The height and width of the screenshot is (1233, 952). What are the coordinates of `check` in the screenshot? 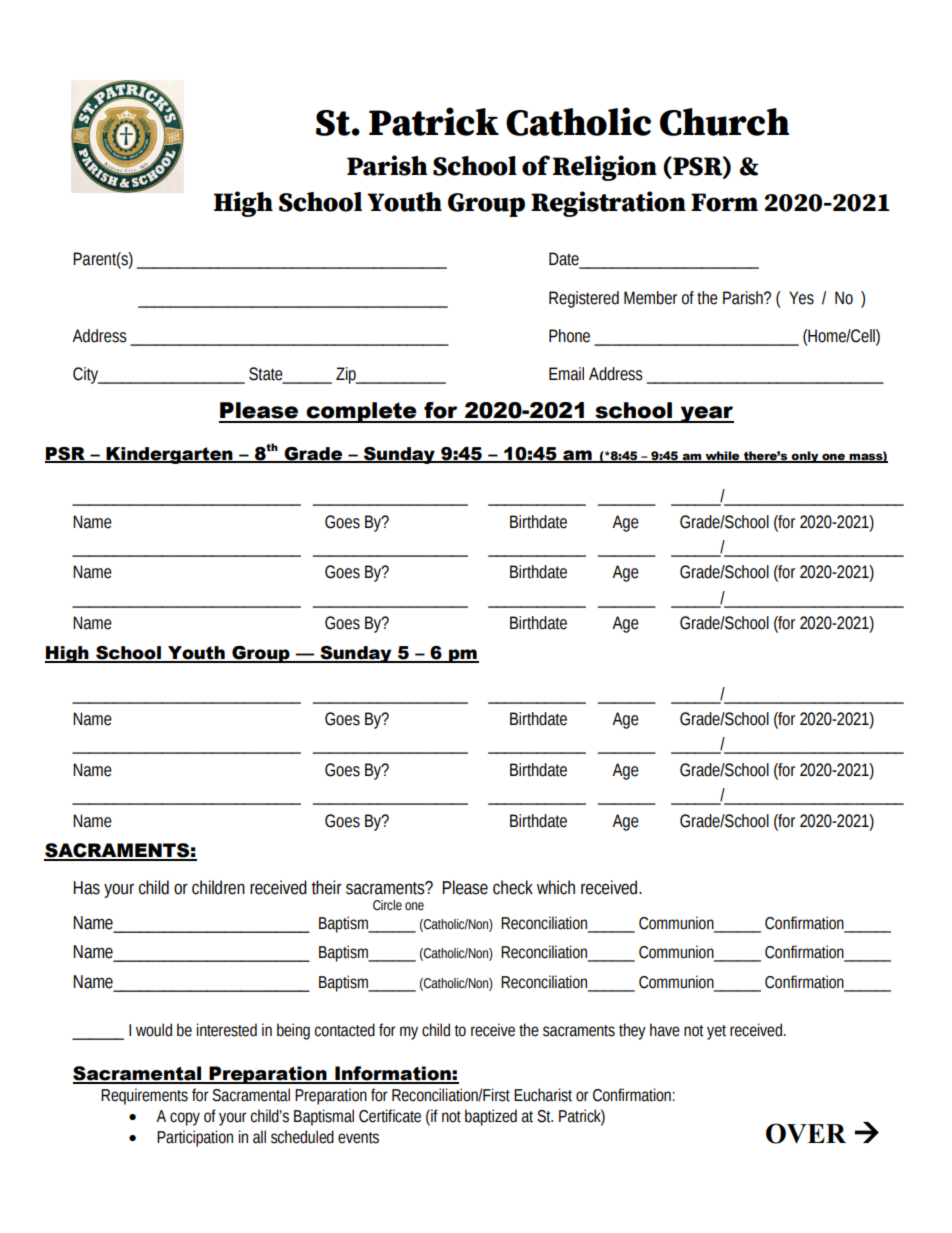 It's located at (513, 887).
